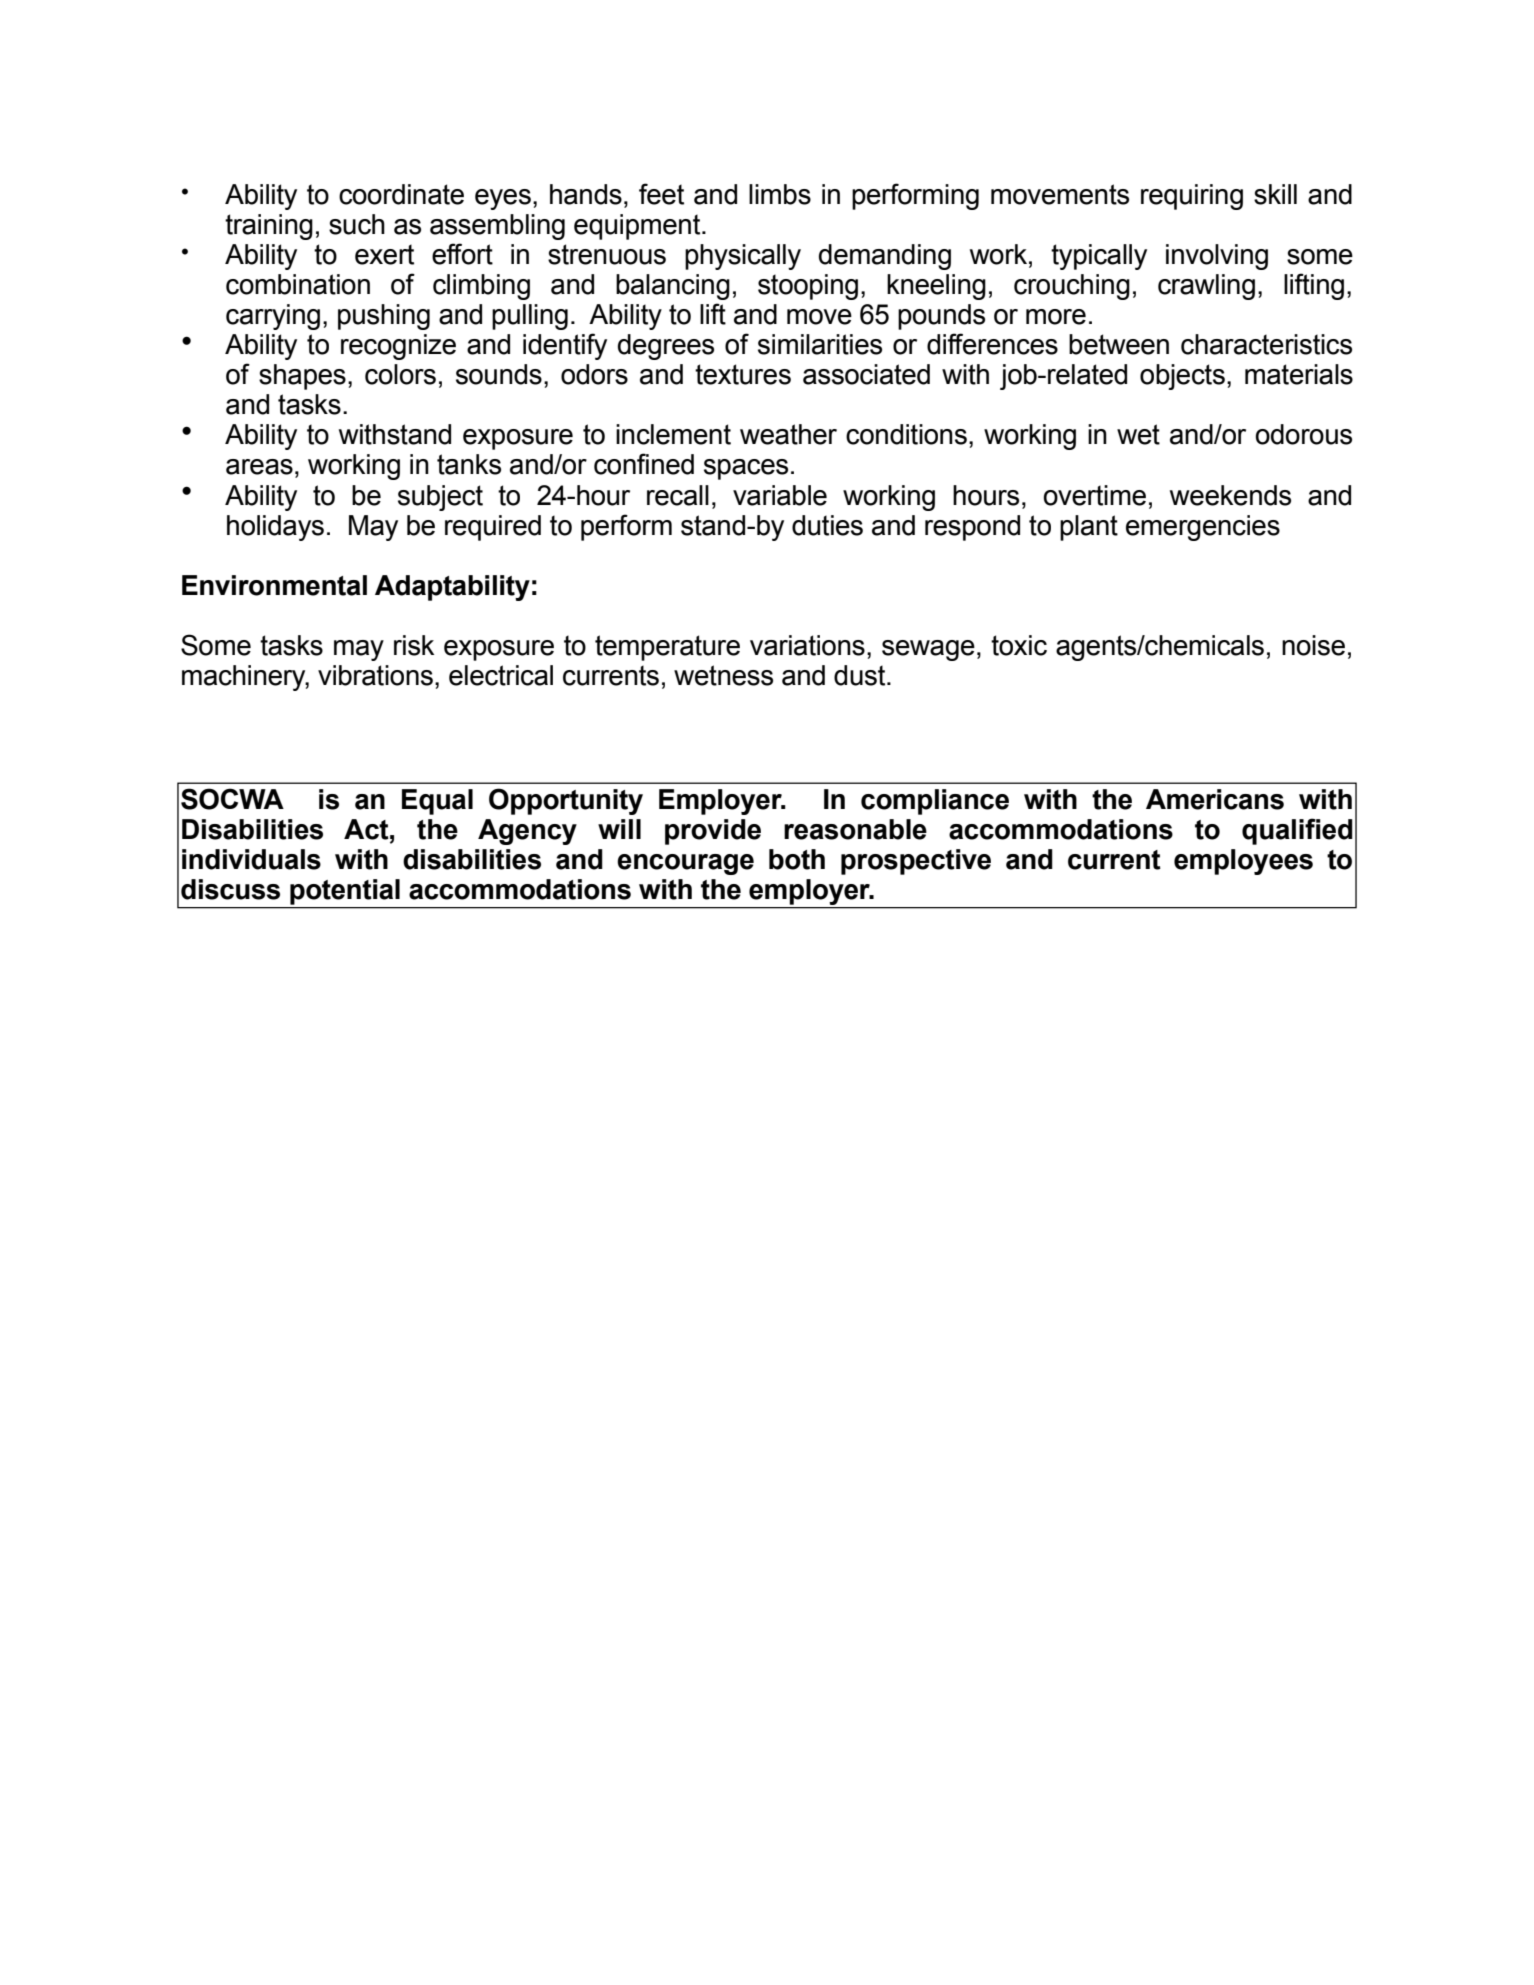 The width and height of the screenshot is (1534, 1985). Describe the element at coordinates (357, 224) in the screenshot. I see `such` at that location.
